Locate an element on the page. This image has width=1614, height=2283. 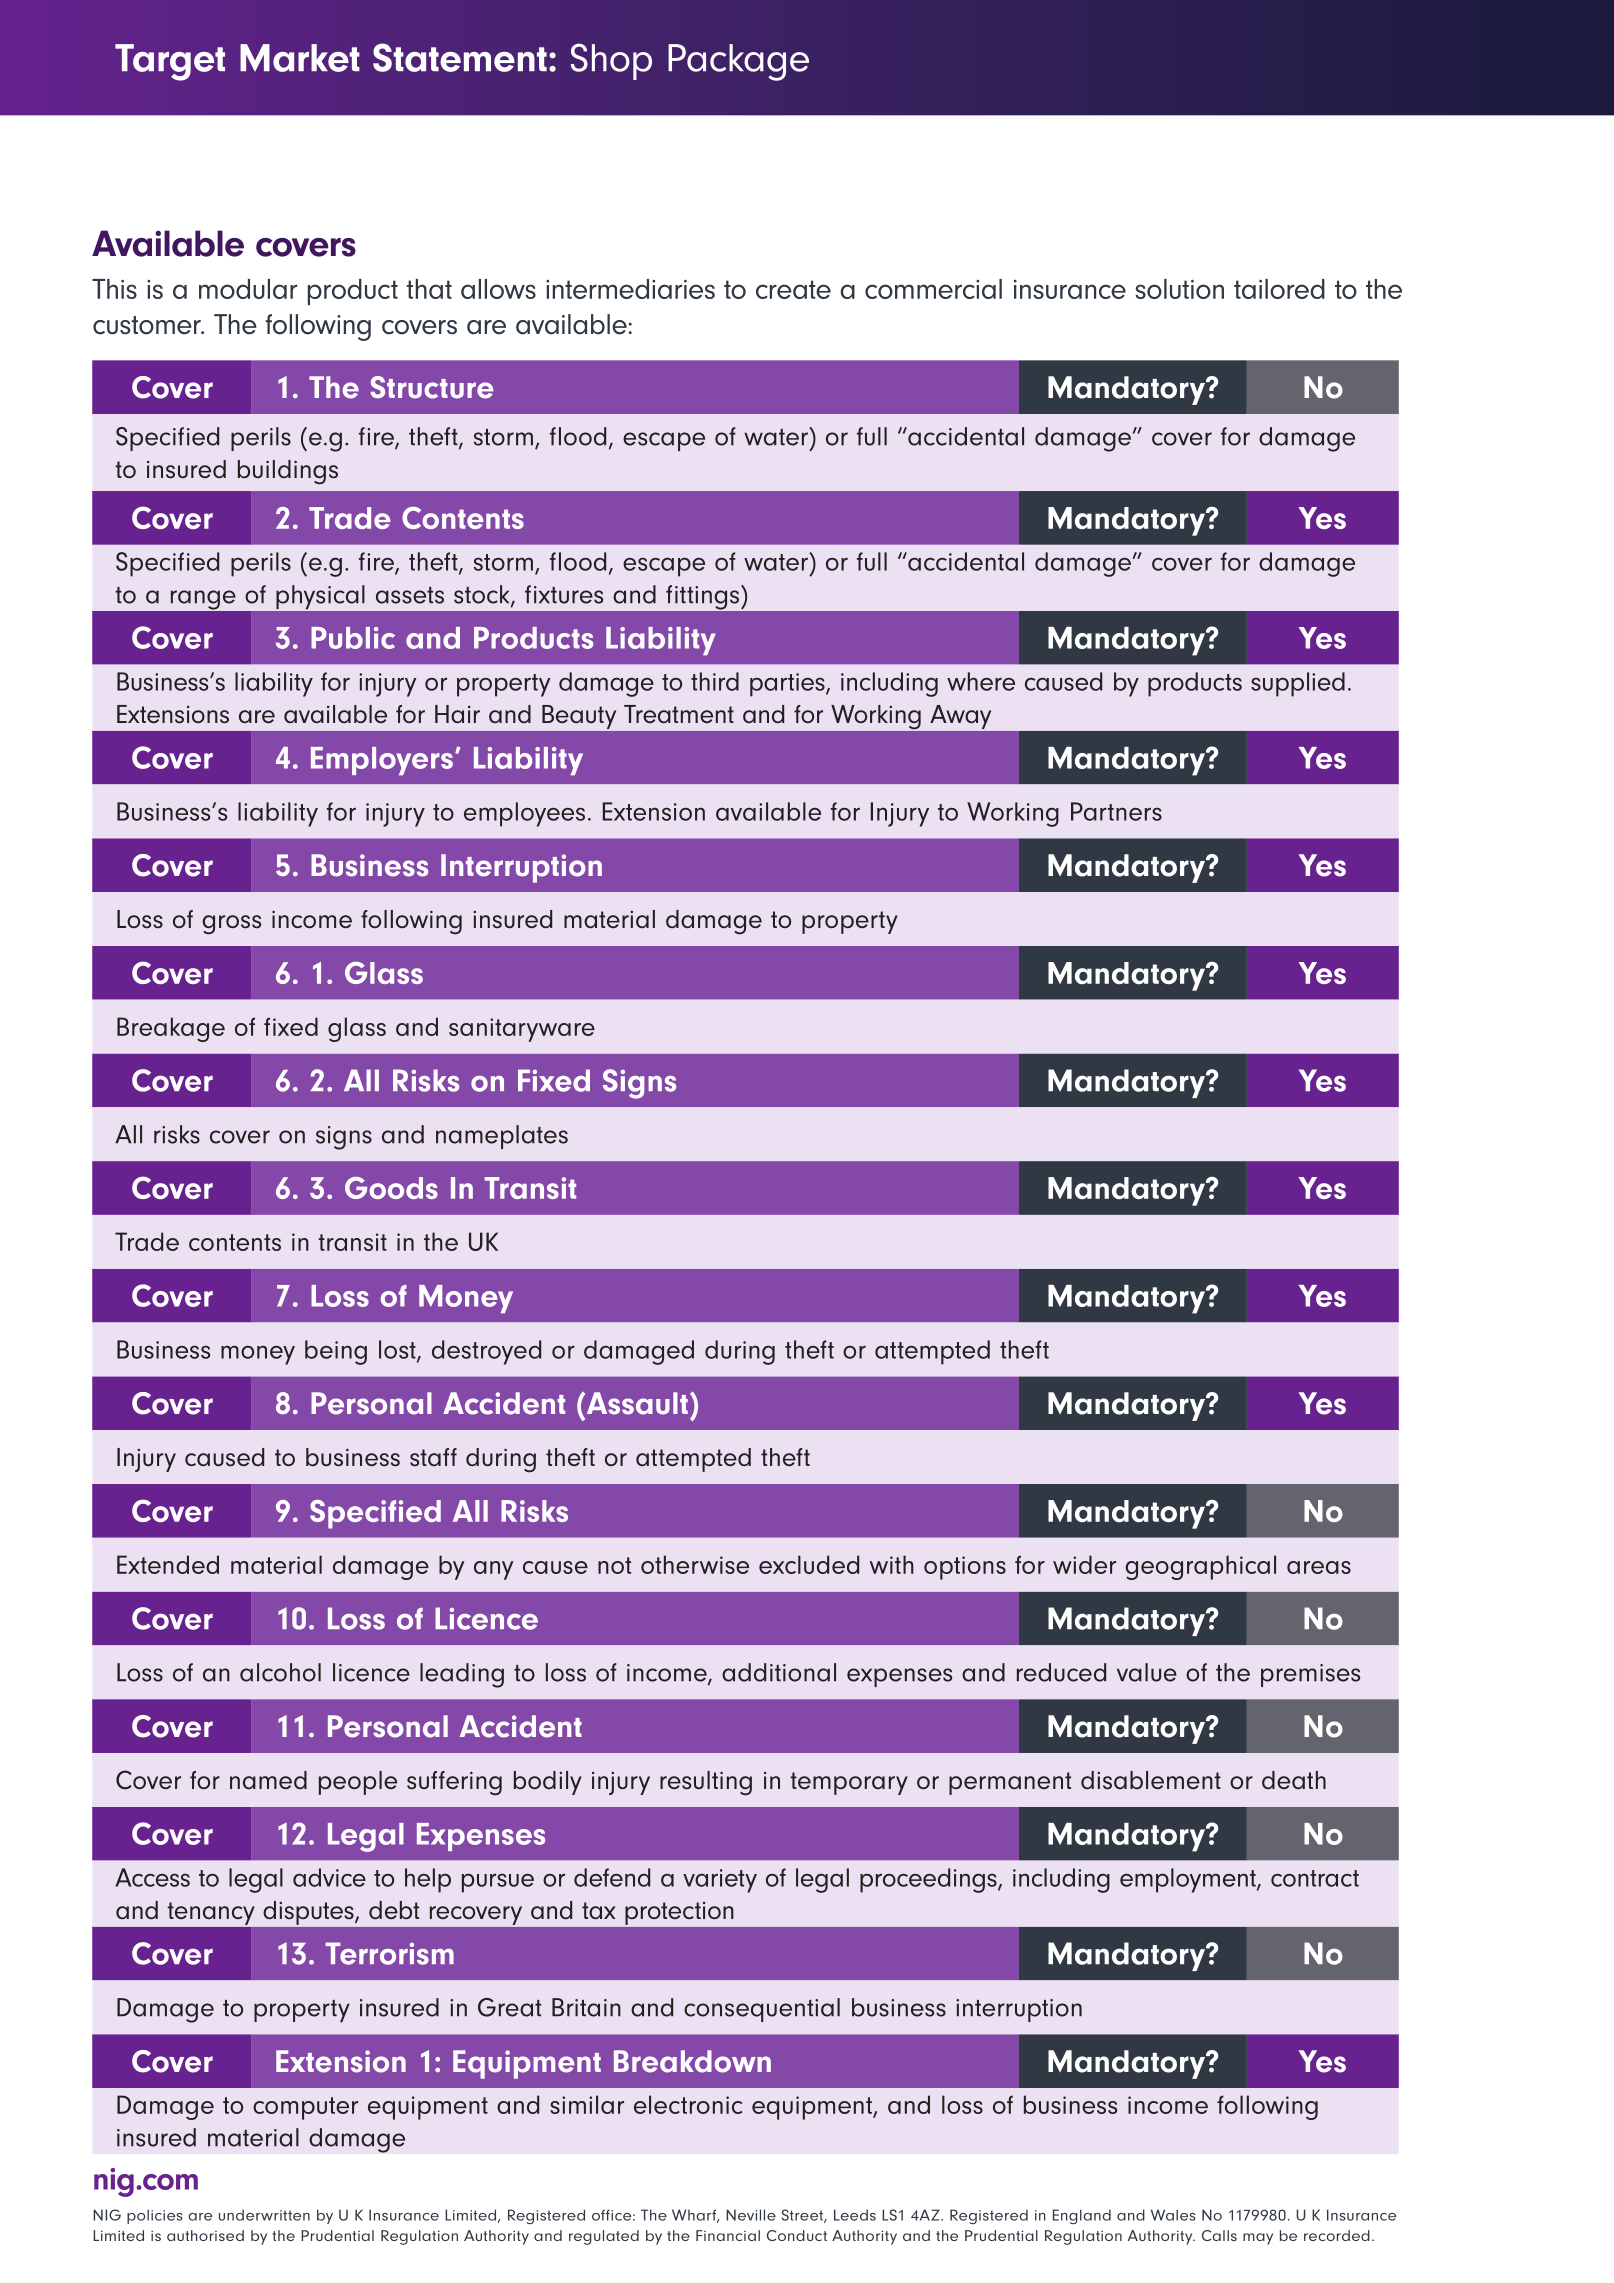
supplied is located at coordinates (1298, 684).
